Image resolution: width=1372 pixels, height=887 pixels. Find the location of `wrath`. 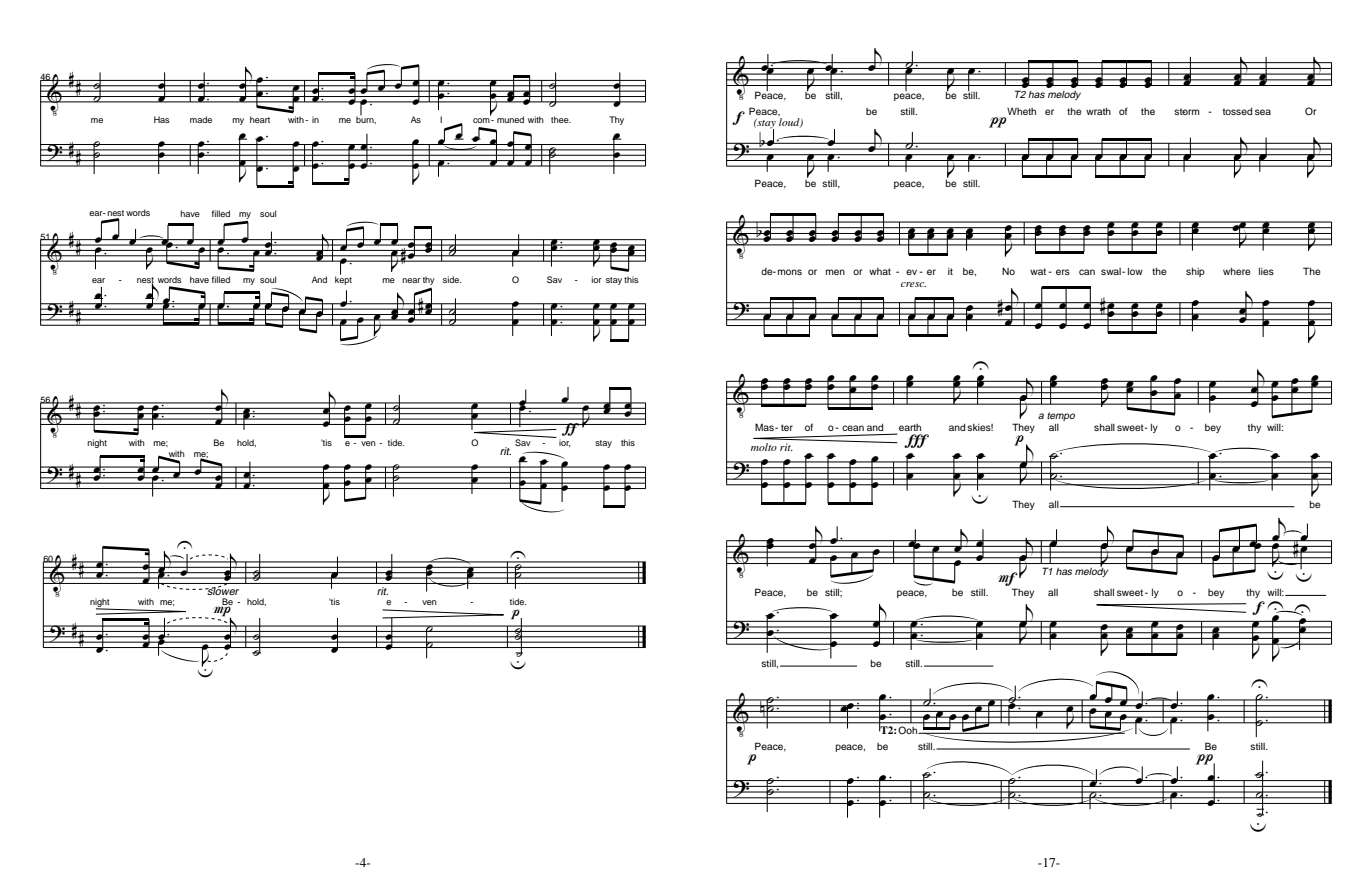

wrath is located at coordinates (1098, 111).
